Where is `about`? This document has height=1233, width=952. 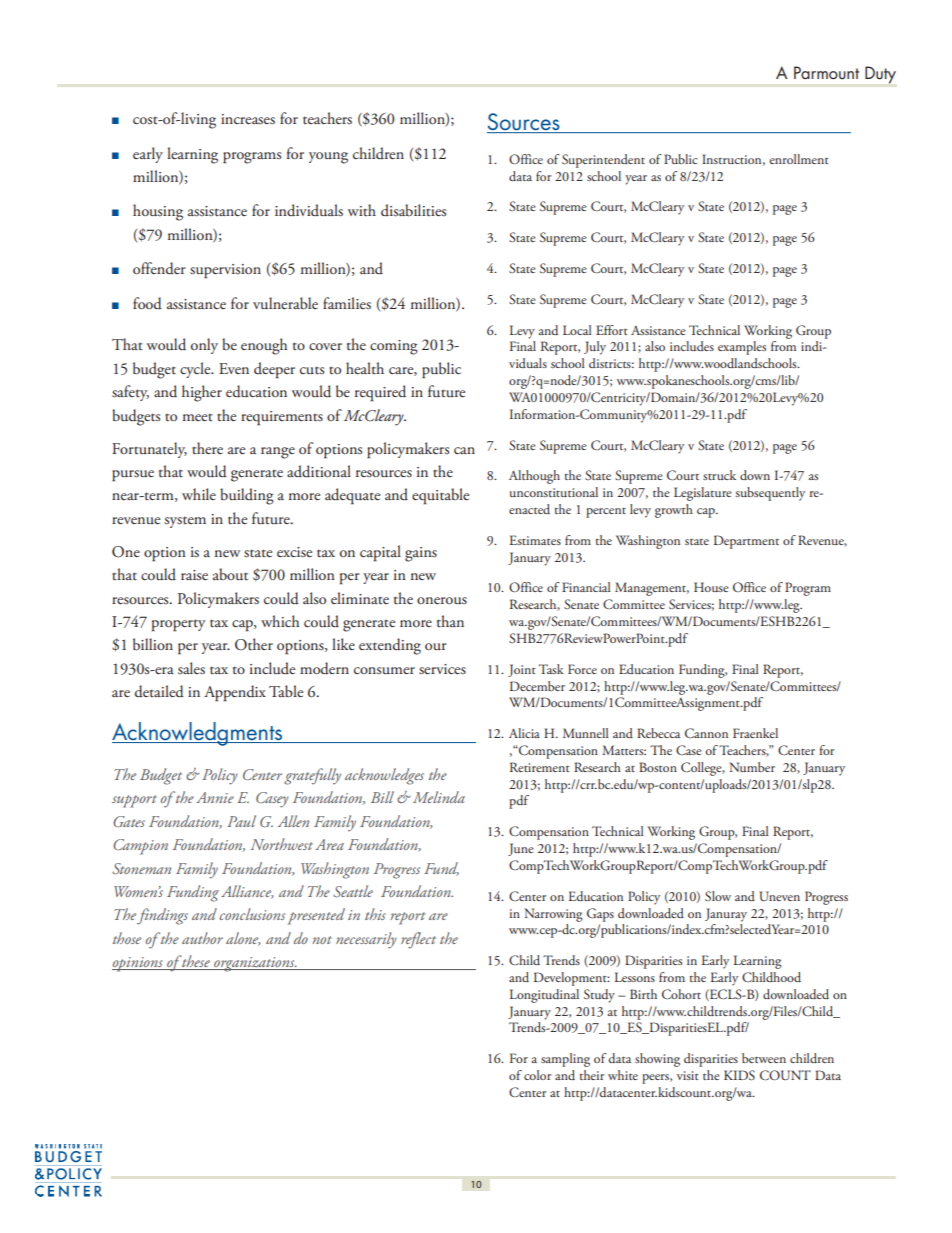 about is located at coordinates (230, 574).
